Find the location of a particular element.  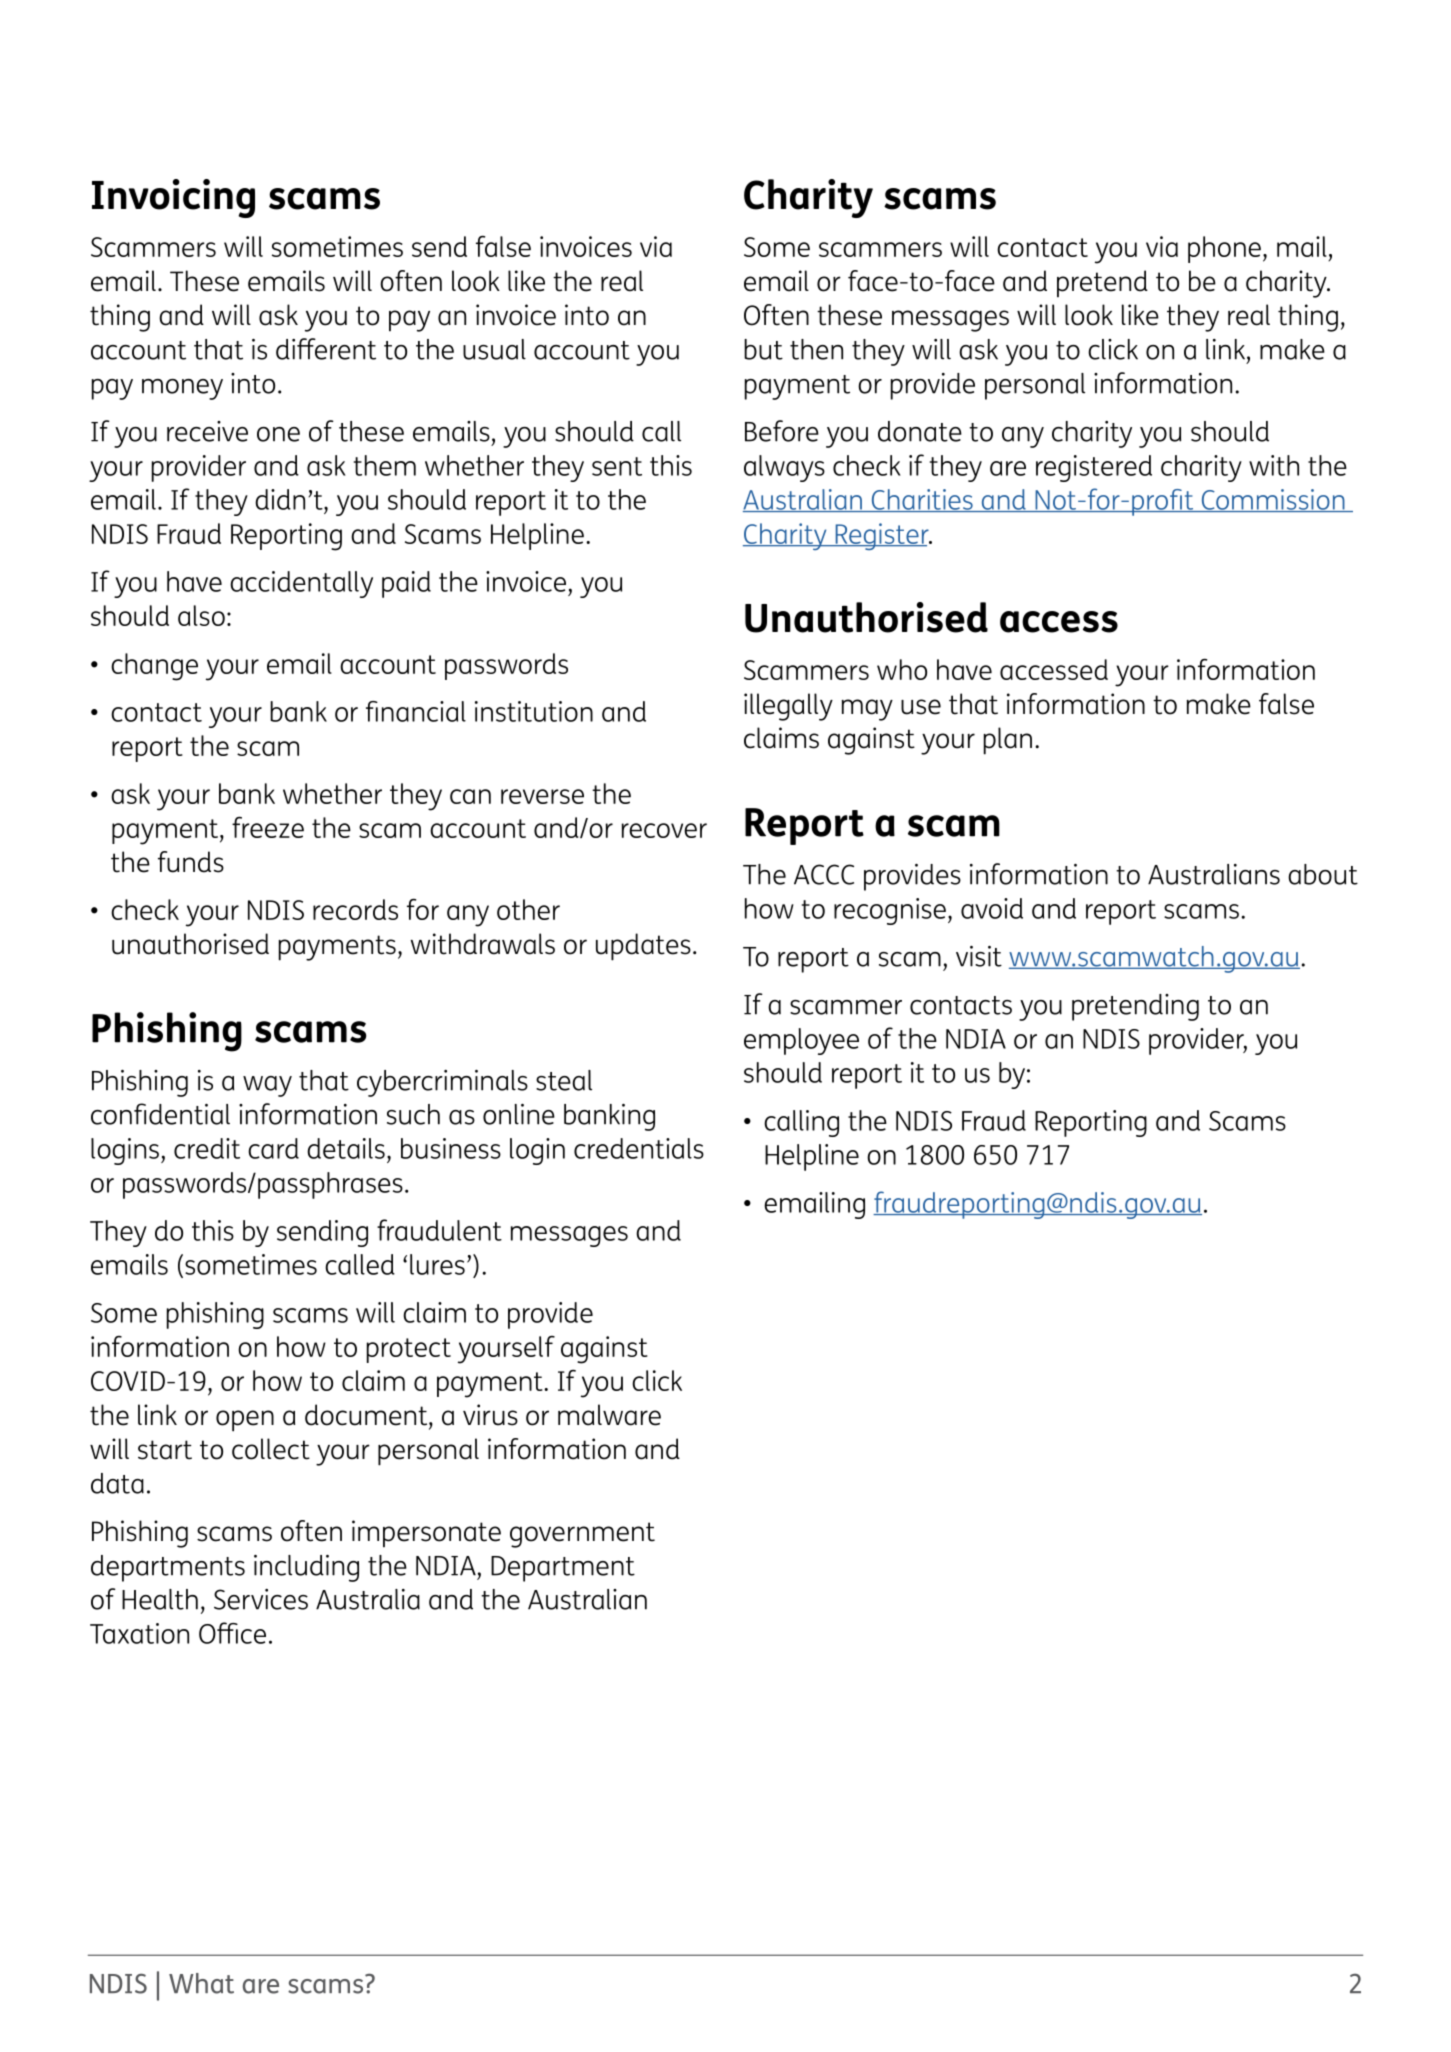

visit is located at coordinates (979, 956).
